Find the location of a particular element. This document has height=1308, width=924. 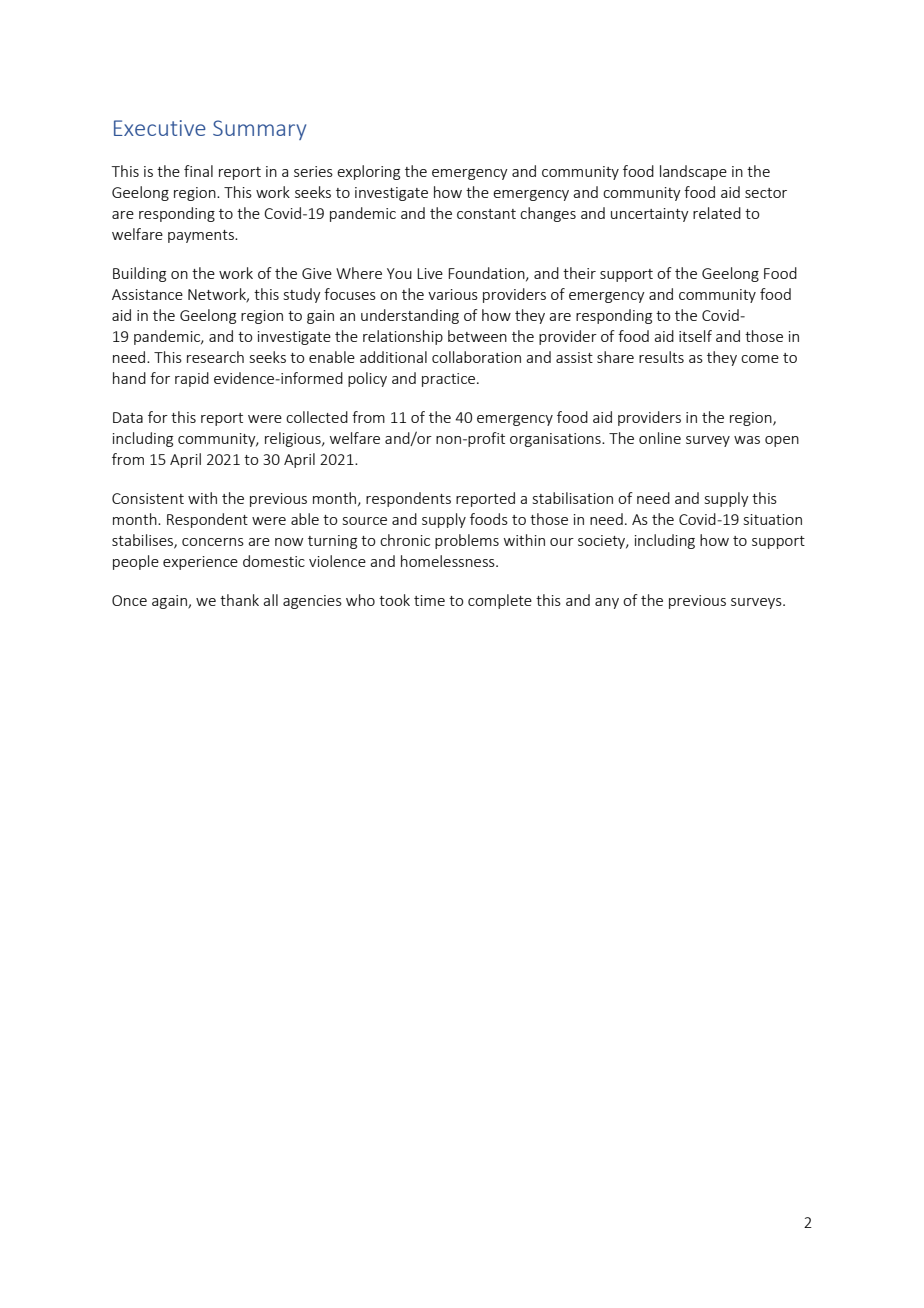

thank is located at coordinates (239, 600).
